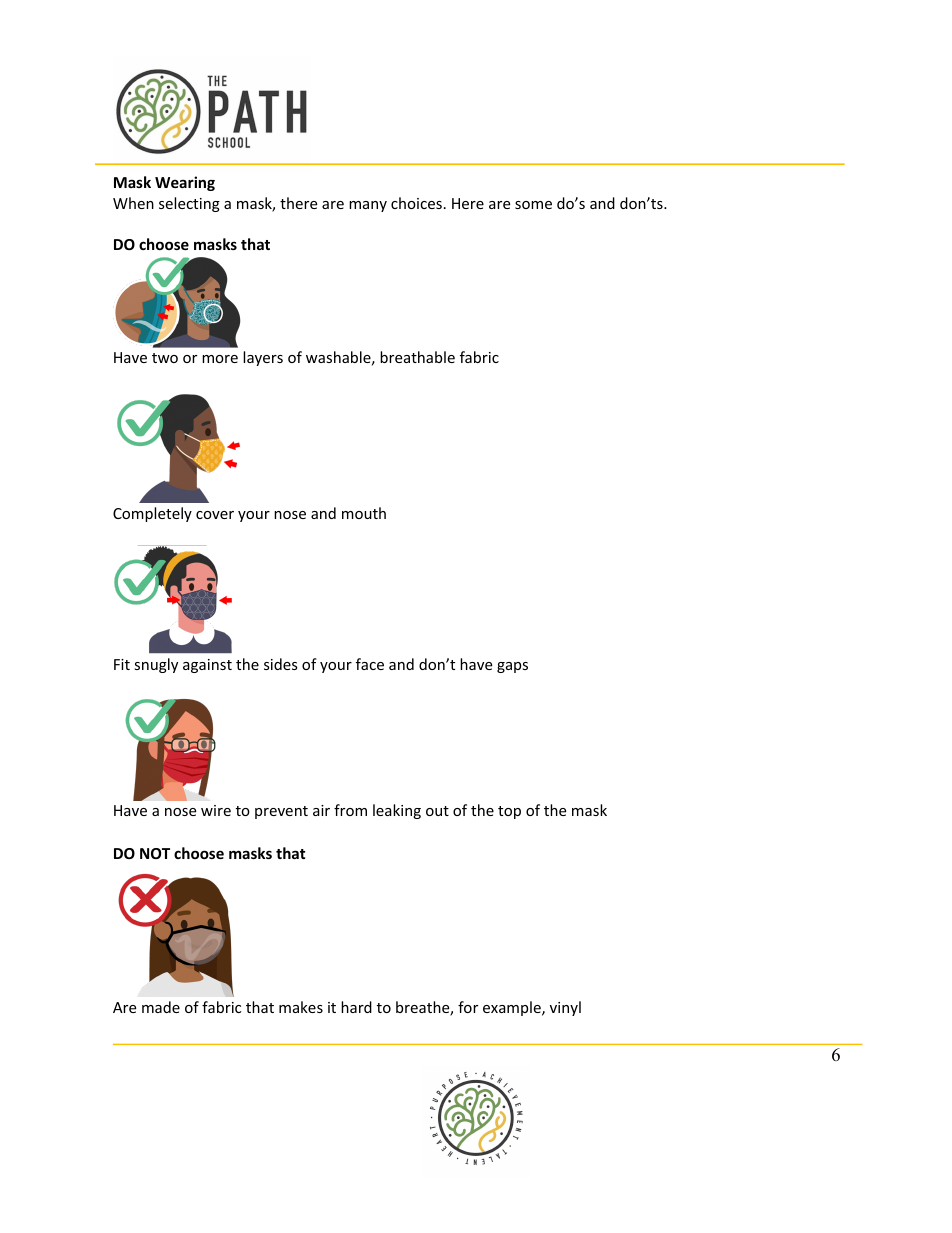  What do you see at coordinates (417, 357) in the screenshot?
I see `breathable` at bounding box center [417, 357].
